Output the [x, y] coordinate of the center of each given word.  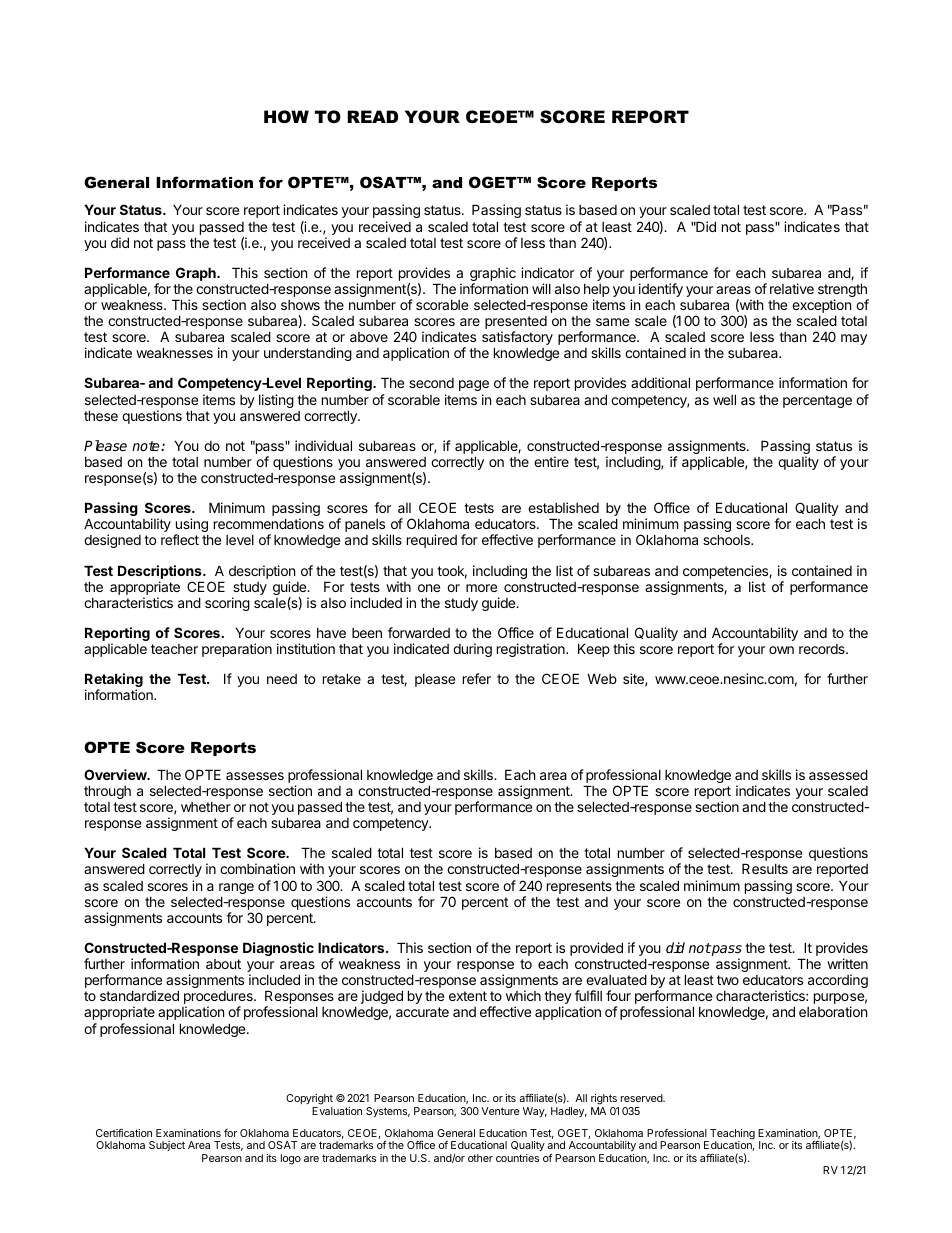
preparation [237, 650]
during [472, 650]
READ [373, 116]
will [541, 288]
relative [792, 288]
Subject [167, 1146]
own [781, 650]
